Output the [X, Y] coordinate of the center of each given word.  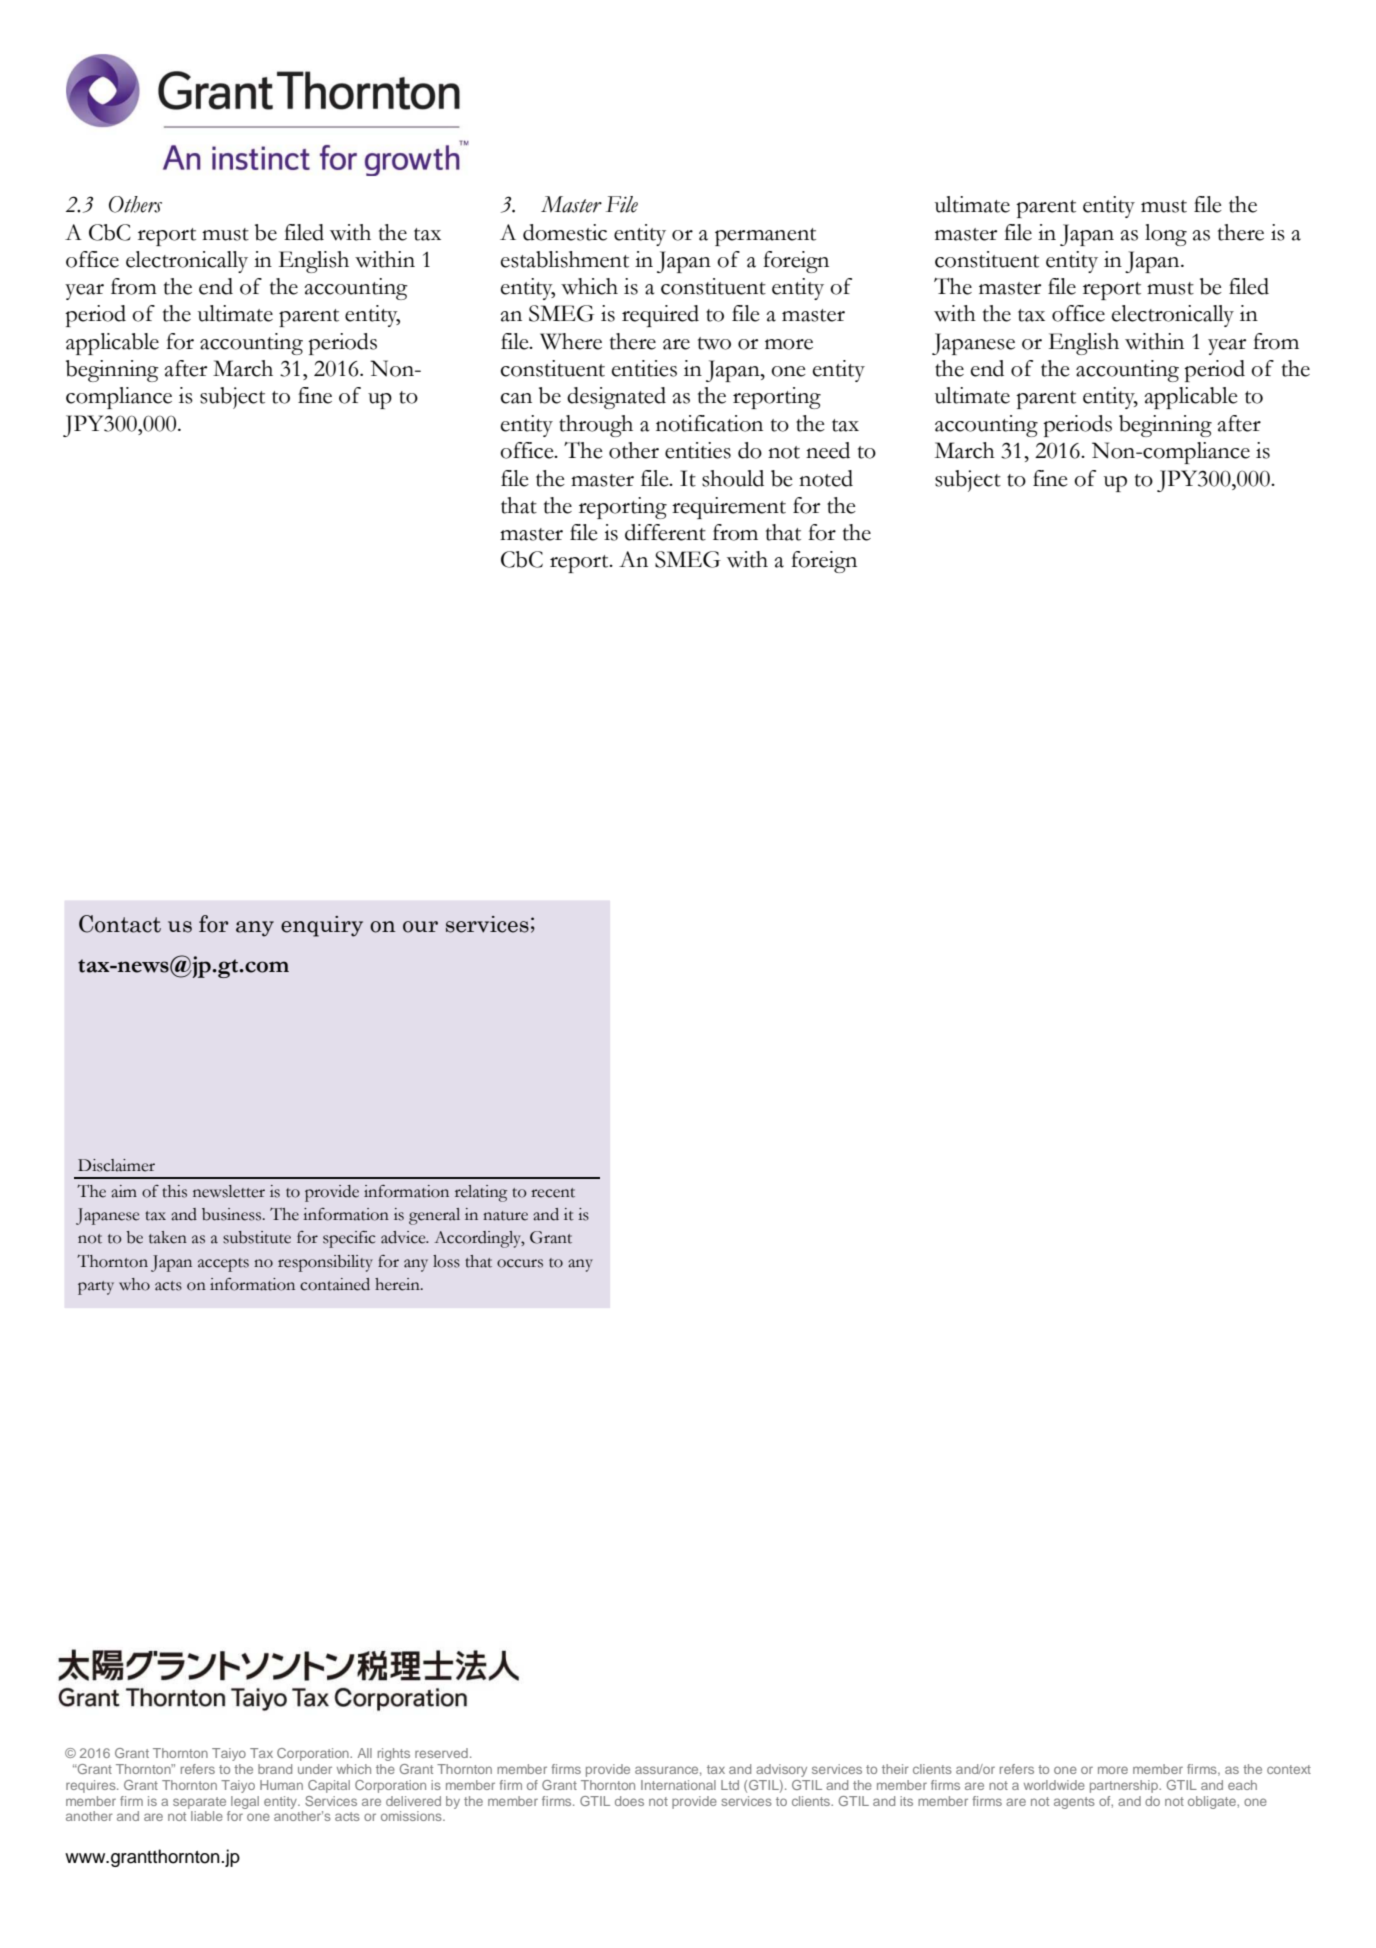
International [678, 1785]
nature [505, 1216]
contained [335, 1284]
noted [826, 478]
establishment [565, 259]
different [665, 532]
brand [275, 1769]
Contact [120, 924]
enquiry [322, 926]
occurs [520, 1263]
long [1166, 235]
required [660, 316]
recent [553, 1193]
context [1289, 1769]
